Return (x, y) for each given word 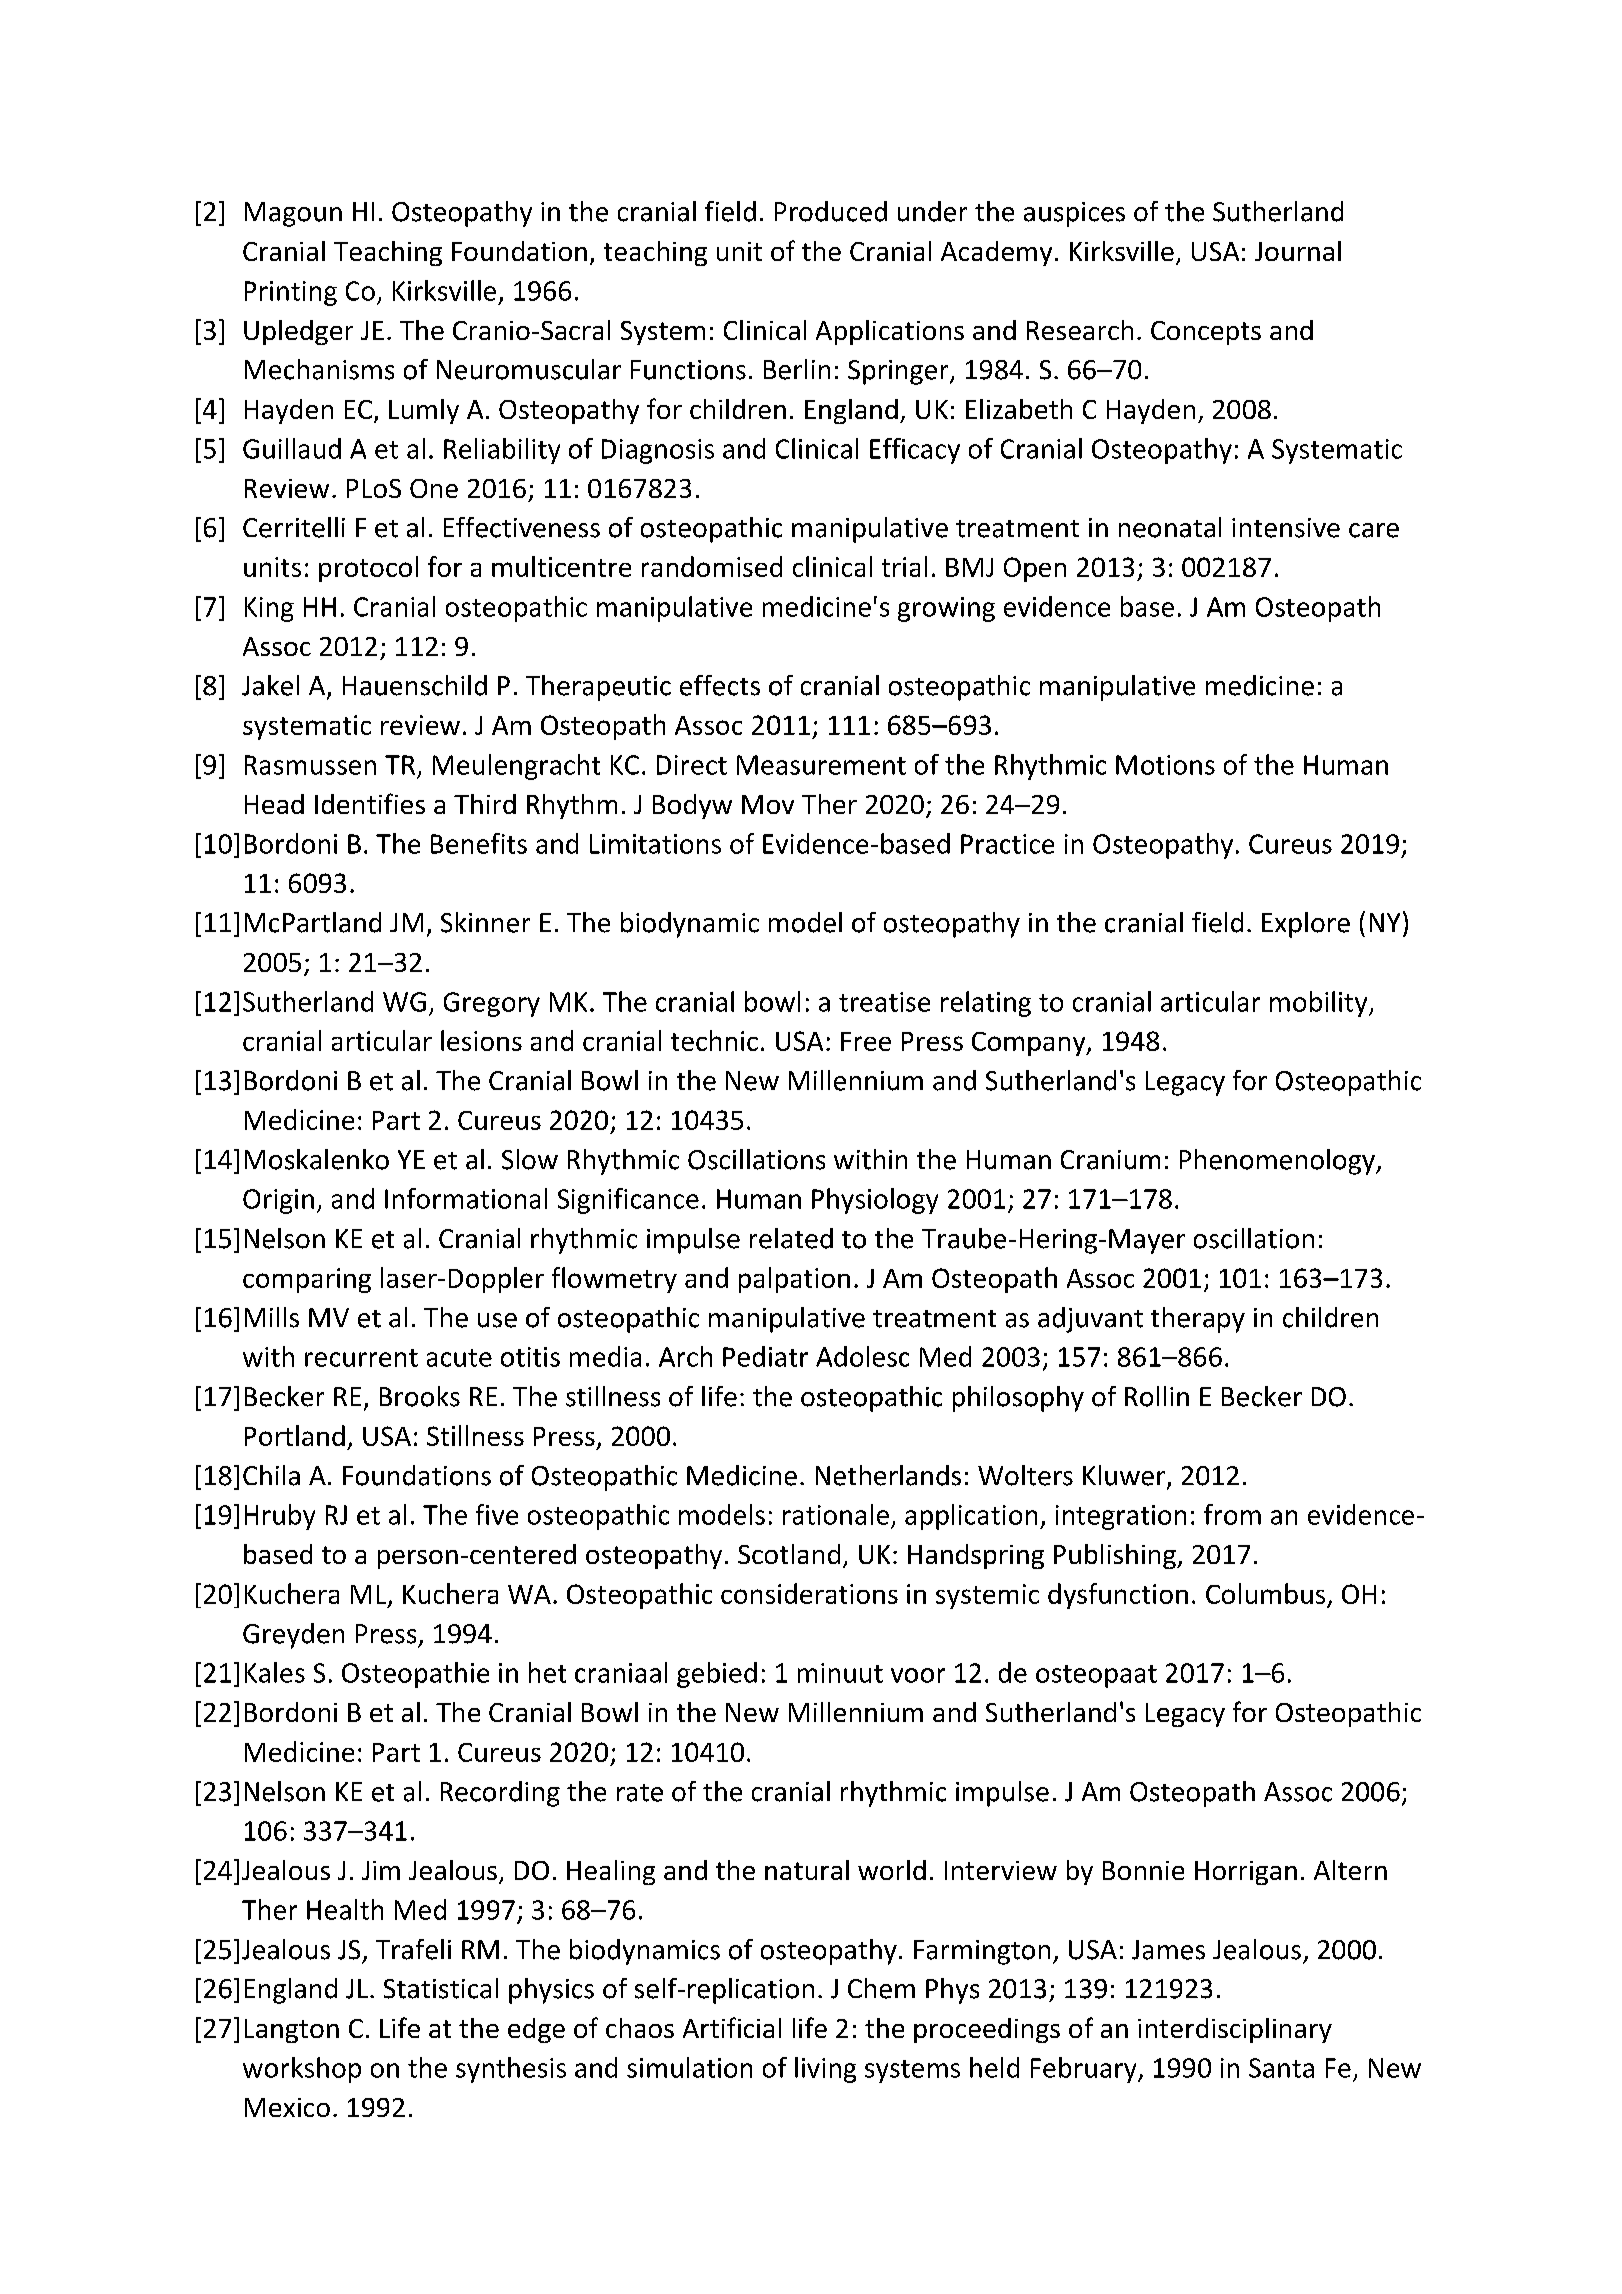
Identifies (370, 803)
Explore (1306, 925)
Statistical (441, 1988)
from (1232, 1514)
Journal (1298, 251)
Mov (768, 804)
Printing (291, 293)
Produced (831, 211)
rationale (836, 1514)
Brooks (420, 1396)
